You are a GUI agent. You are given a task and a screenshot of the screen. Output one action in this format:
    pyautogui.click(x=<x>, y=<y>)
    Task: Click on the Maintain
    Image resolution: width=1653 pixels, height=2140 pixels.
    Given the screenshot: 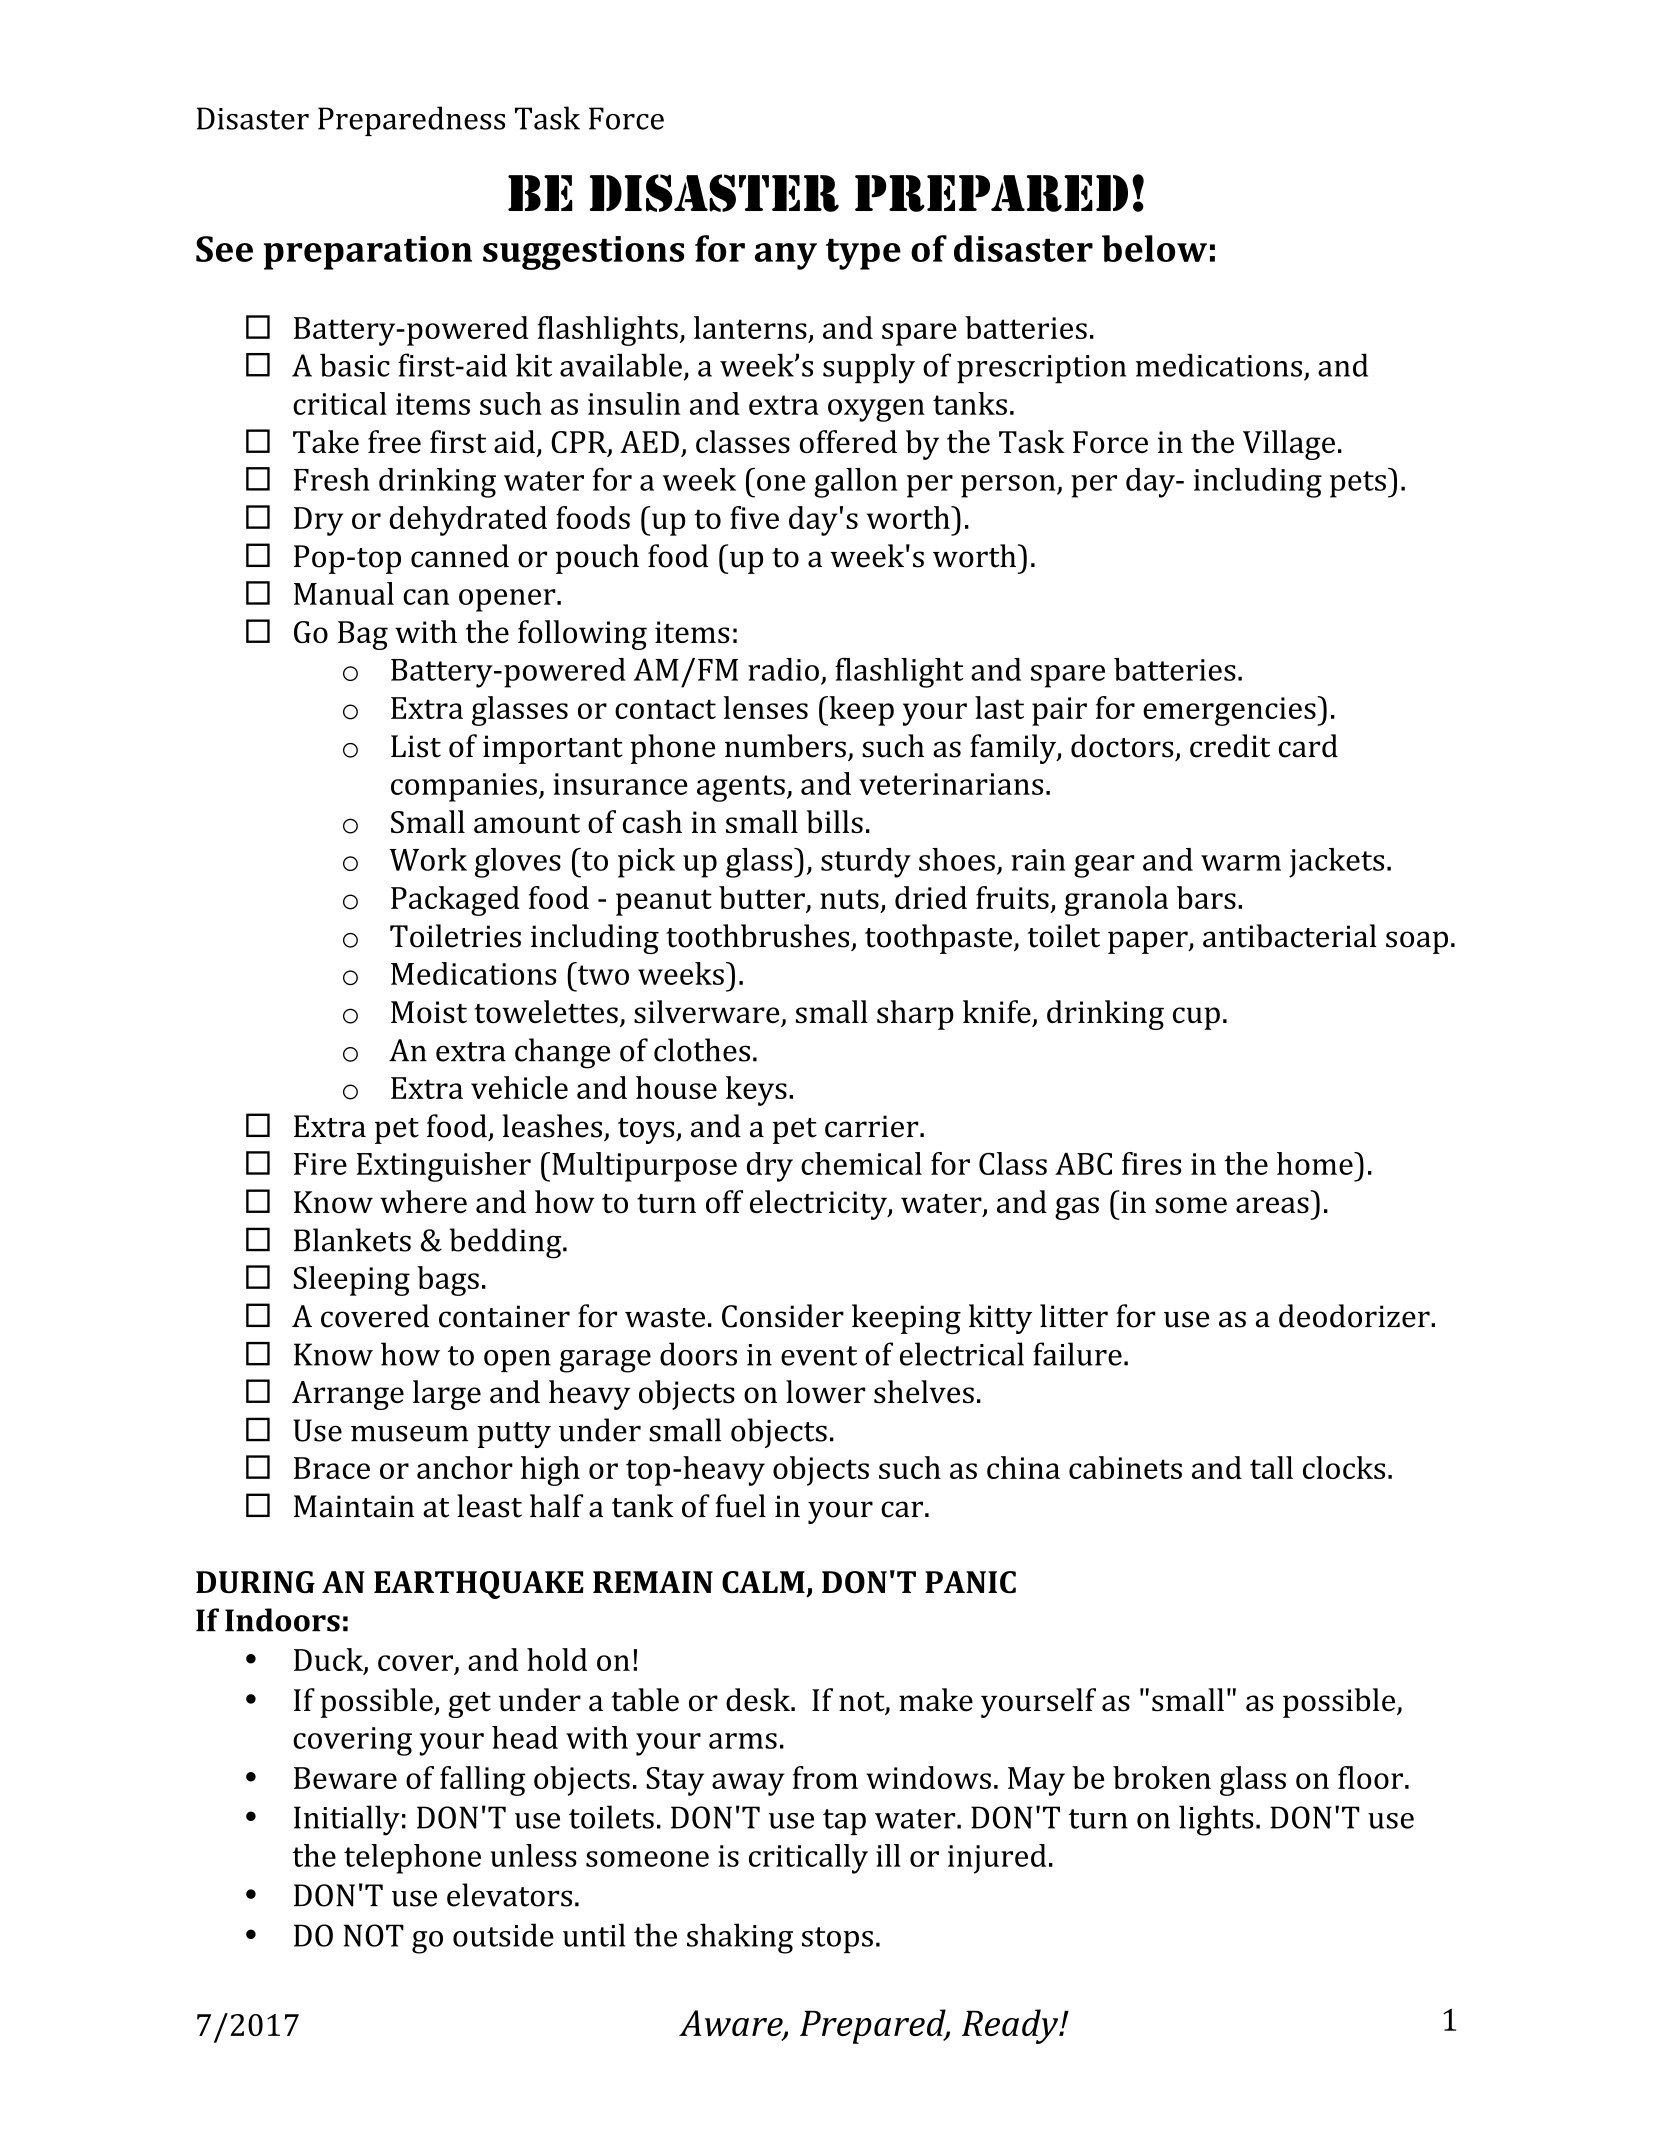 What is the action you would take?
    pyautogui.click(x=354, y=1506)
